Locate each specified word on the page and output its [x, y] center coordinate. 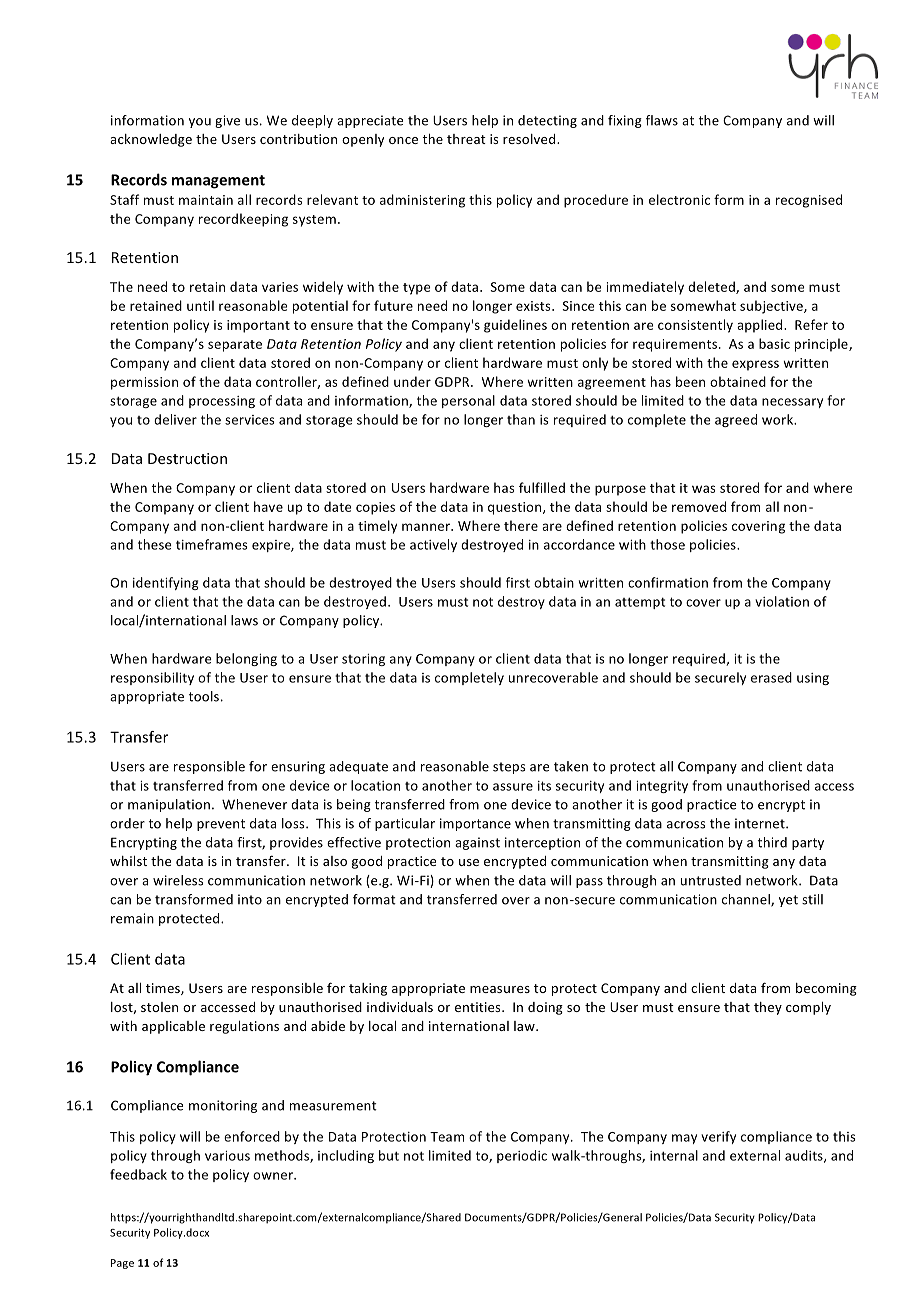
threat [466, 139]
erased [771, 677]
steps [509, 768]
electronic [679, 199]
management [218, 182]
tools [204, 696]
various [227, 1156]
